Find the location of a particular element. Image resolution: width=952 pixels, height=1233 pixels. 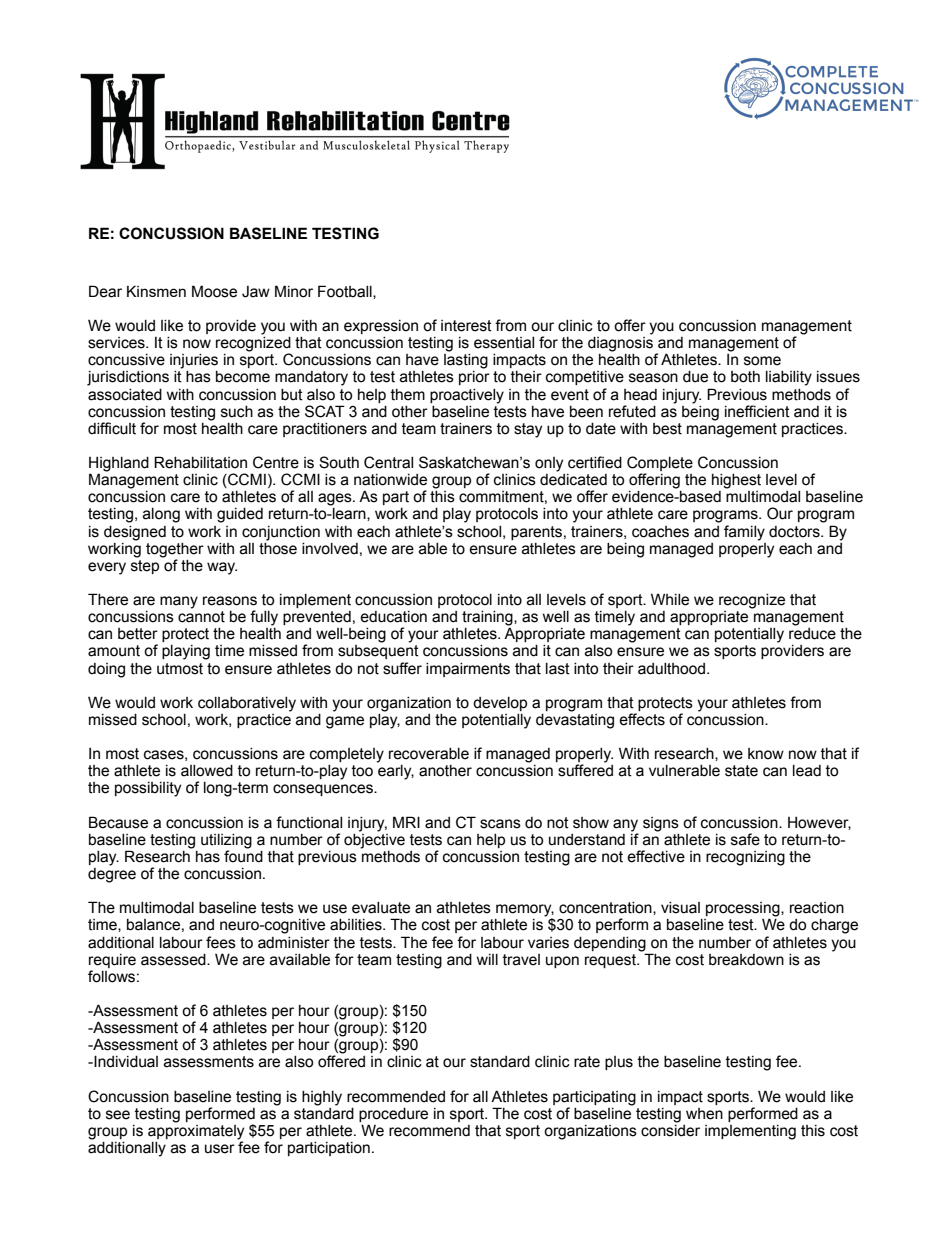

when is located at coordinates (704, 1114).
